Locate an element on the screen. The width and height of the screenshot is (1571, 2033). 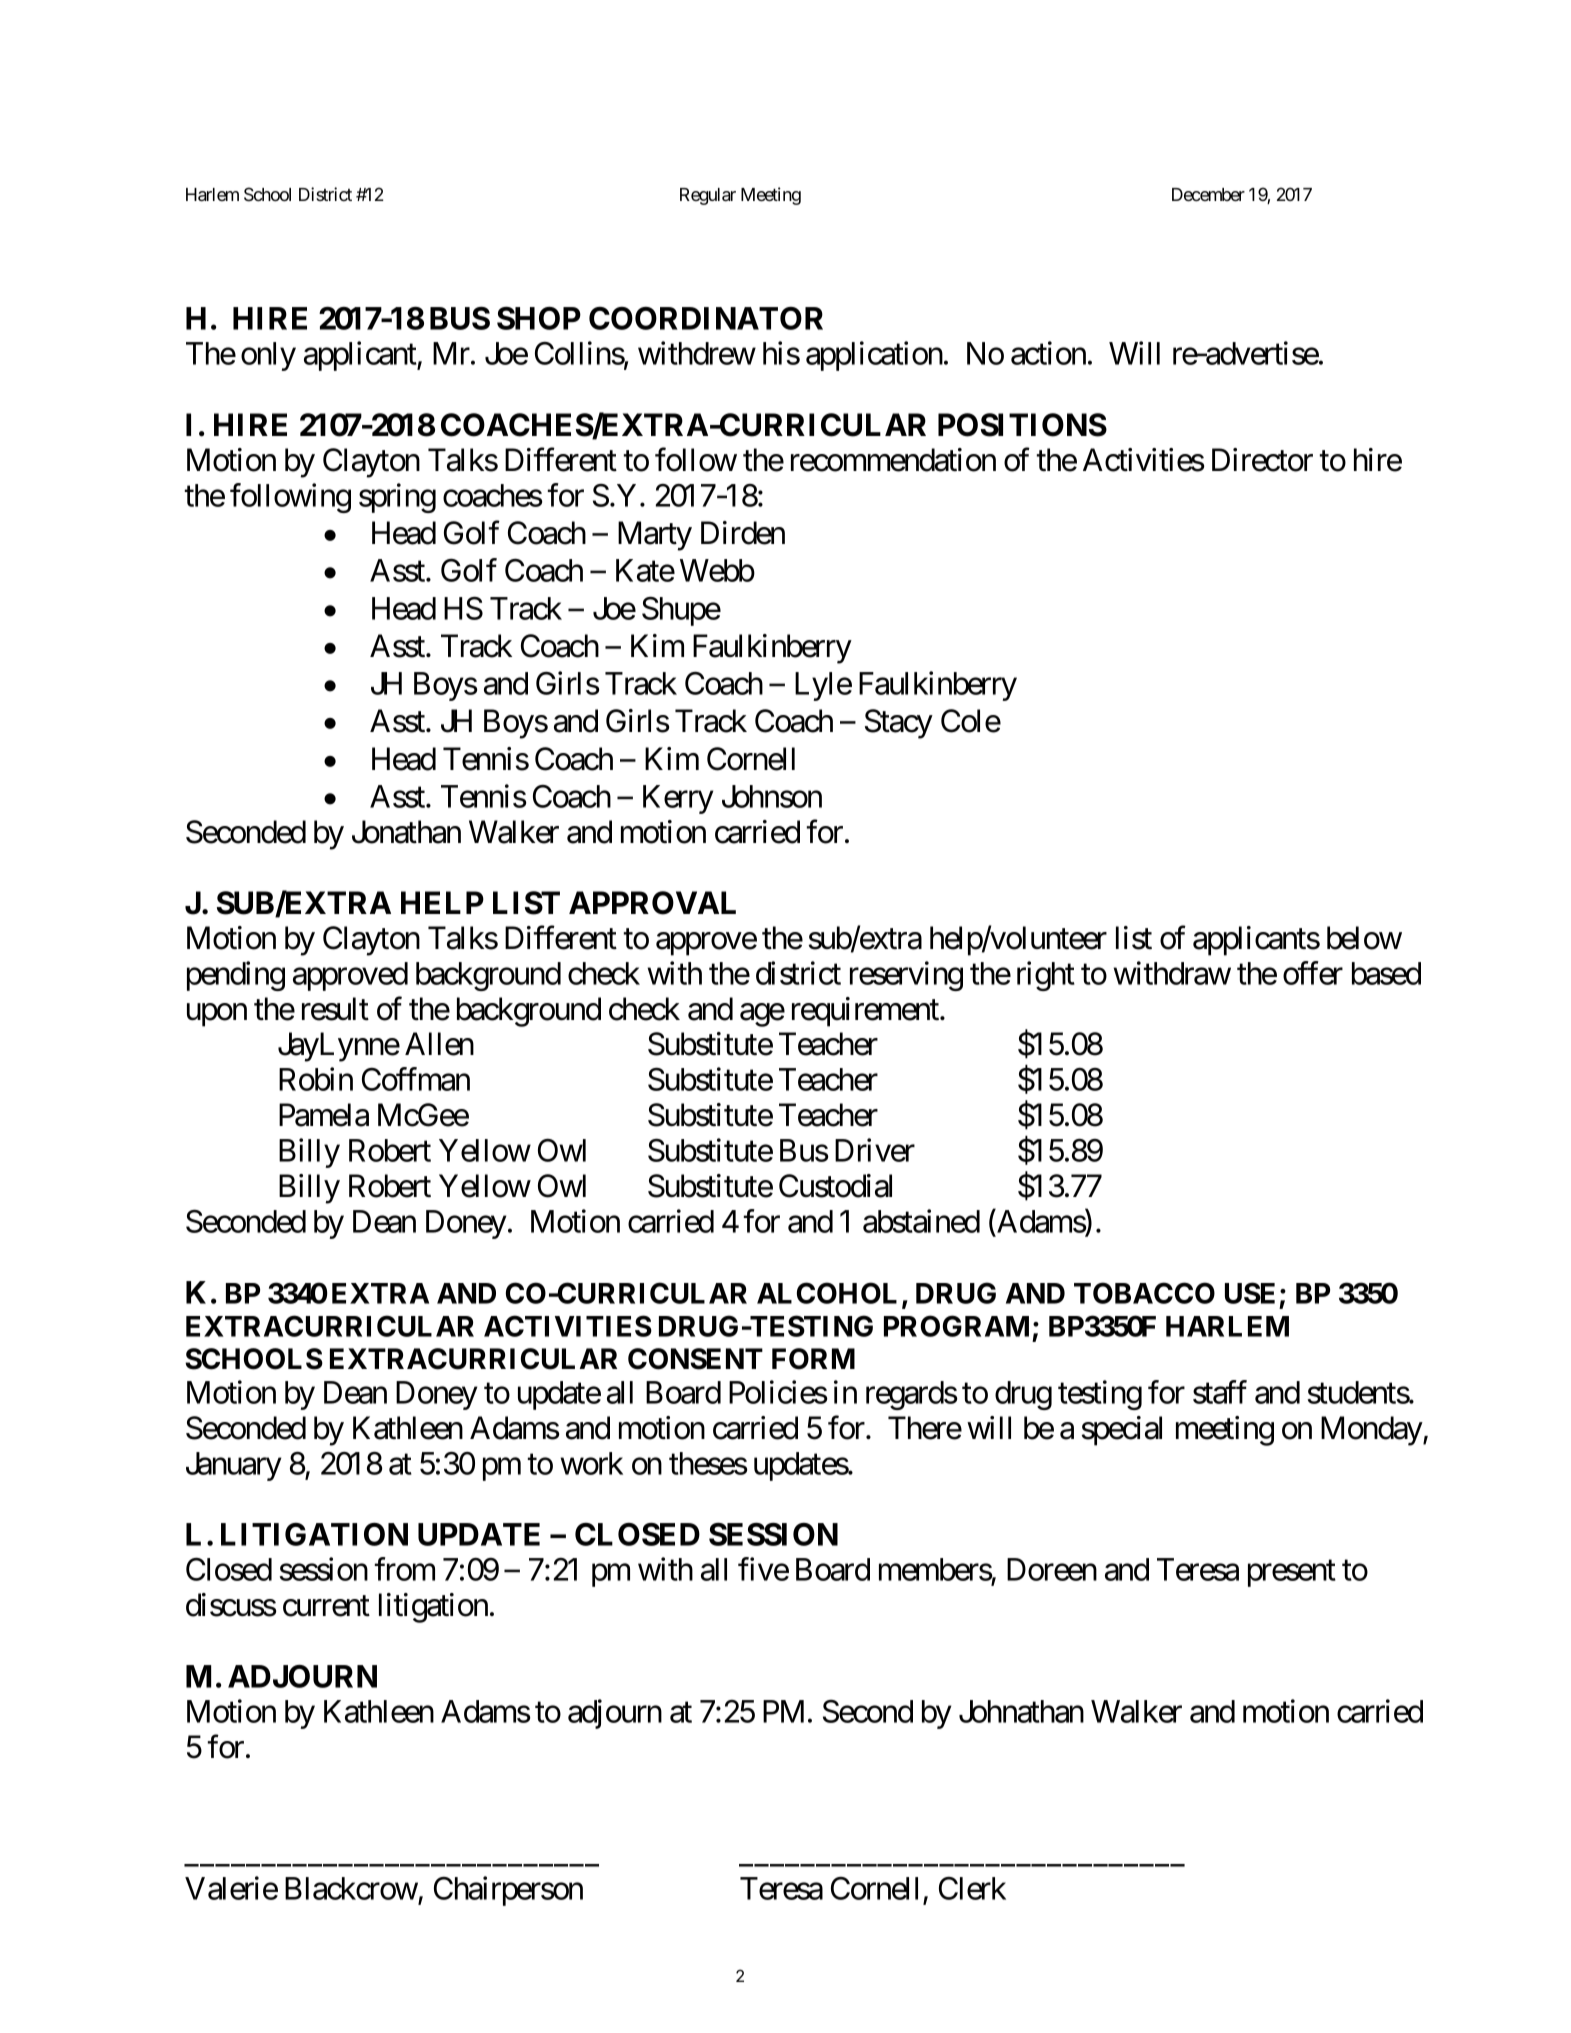
Regular is located at coordinates (708, 196).
